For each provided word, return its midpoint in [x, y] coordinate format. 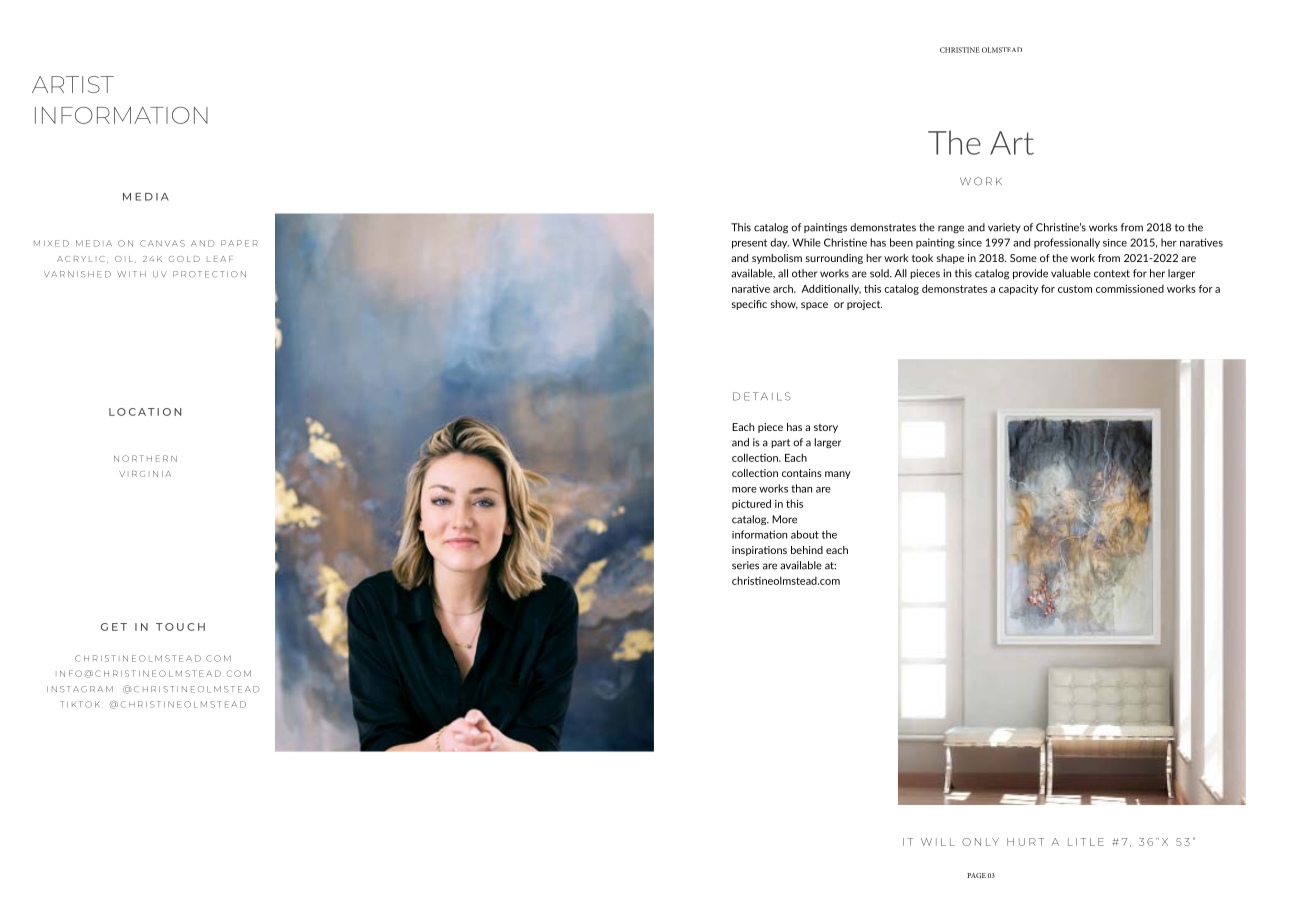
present [749, 244]
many [838, 475]
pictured [751, 504]
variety [1004, 228]
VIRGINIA [145, 474]
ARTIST [73, 84]
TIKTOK [80, 704]
